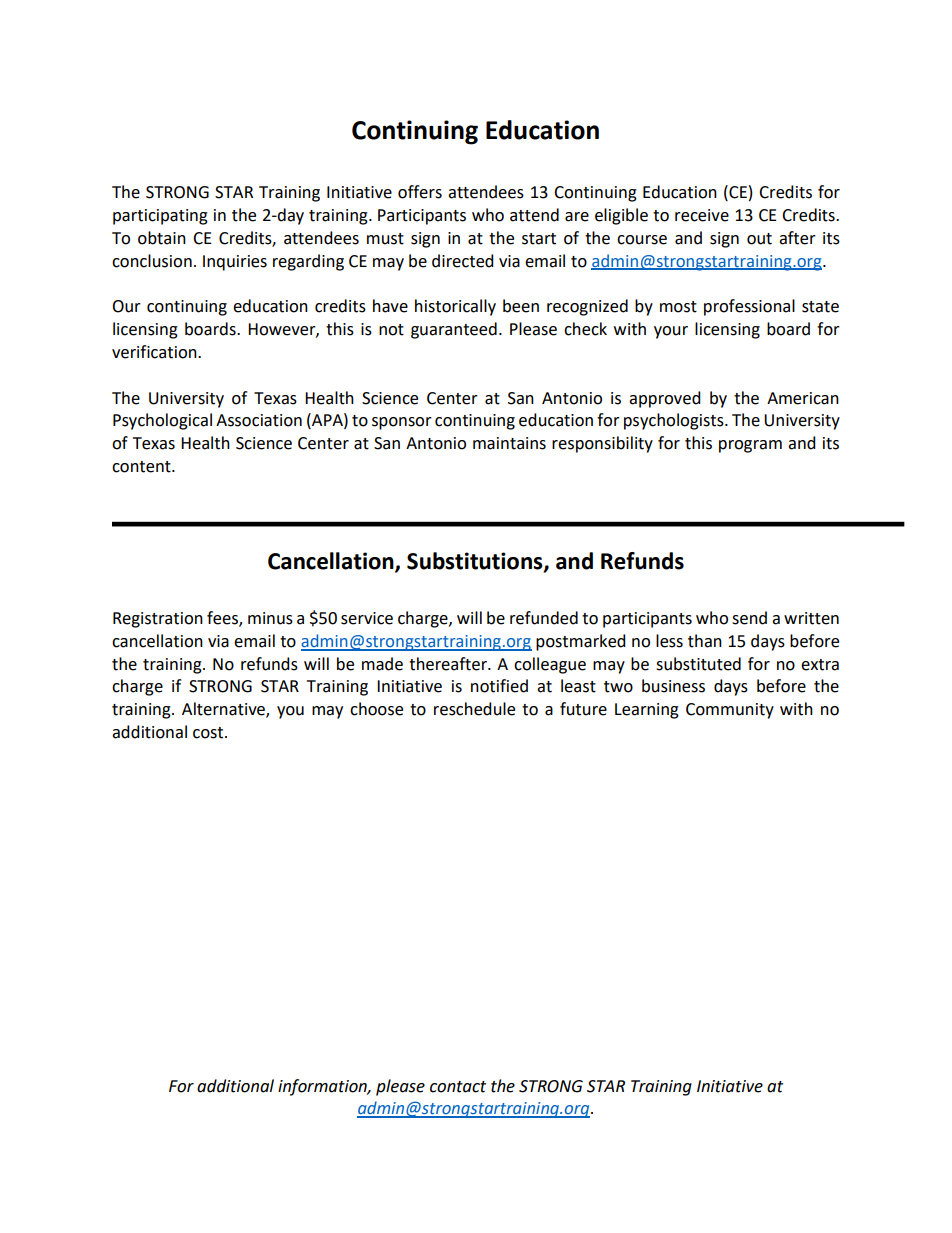 This screenshot has height=1233, width=952. What do you see at coordinates (259, 420) in the screenshot?
I see `Association` at bounding box center [259, 420].
